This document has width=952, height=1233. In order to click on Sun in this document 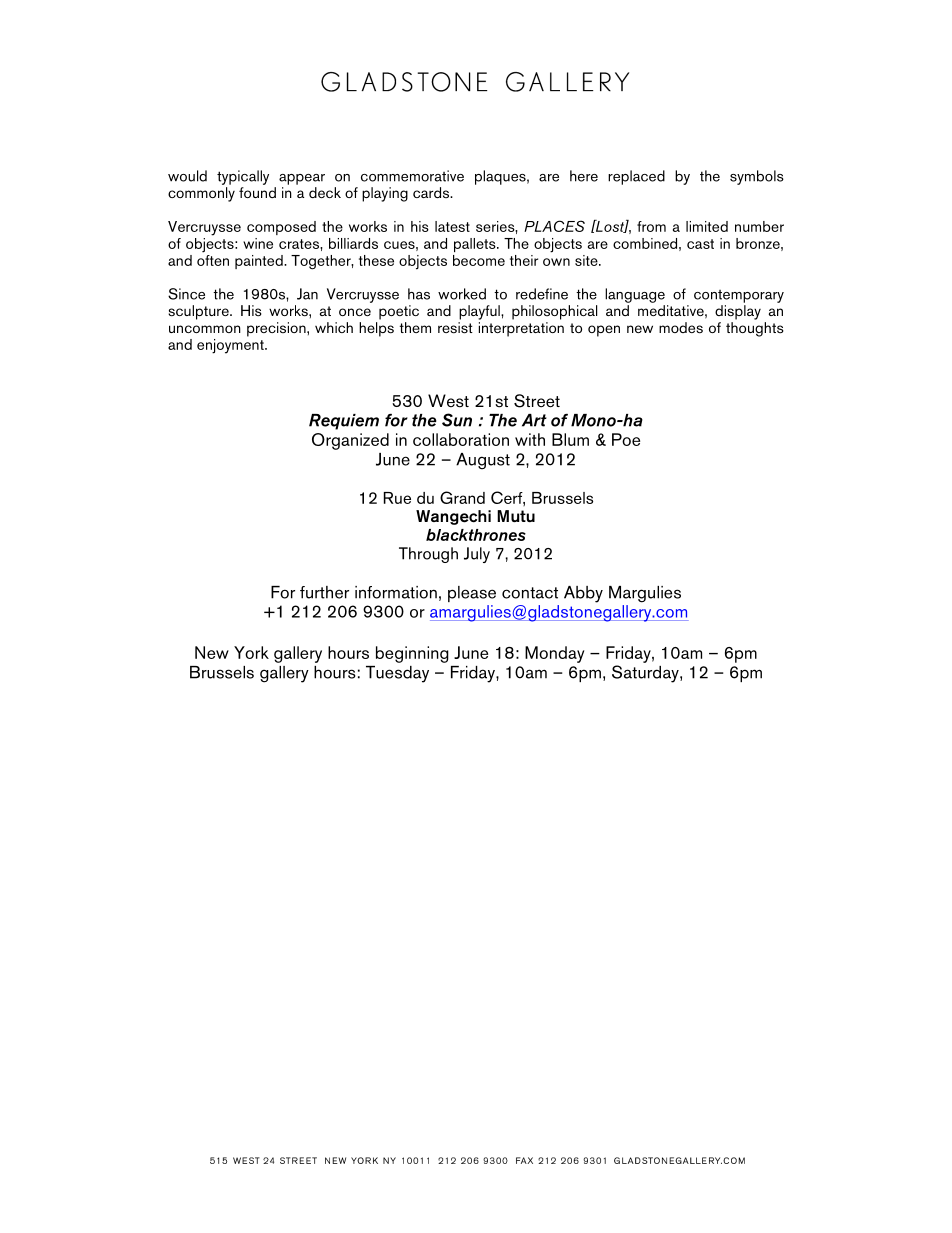, I will do `click(457, 420)`.
